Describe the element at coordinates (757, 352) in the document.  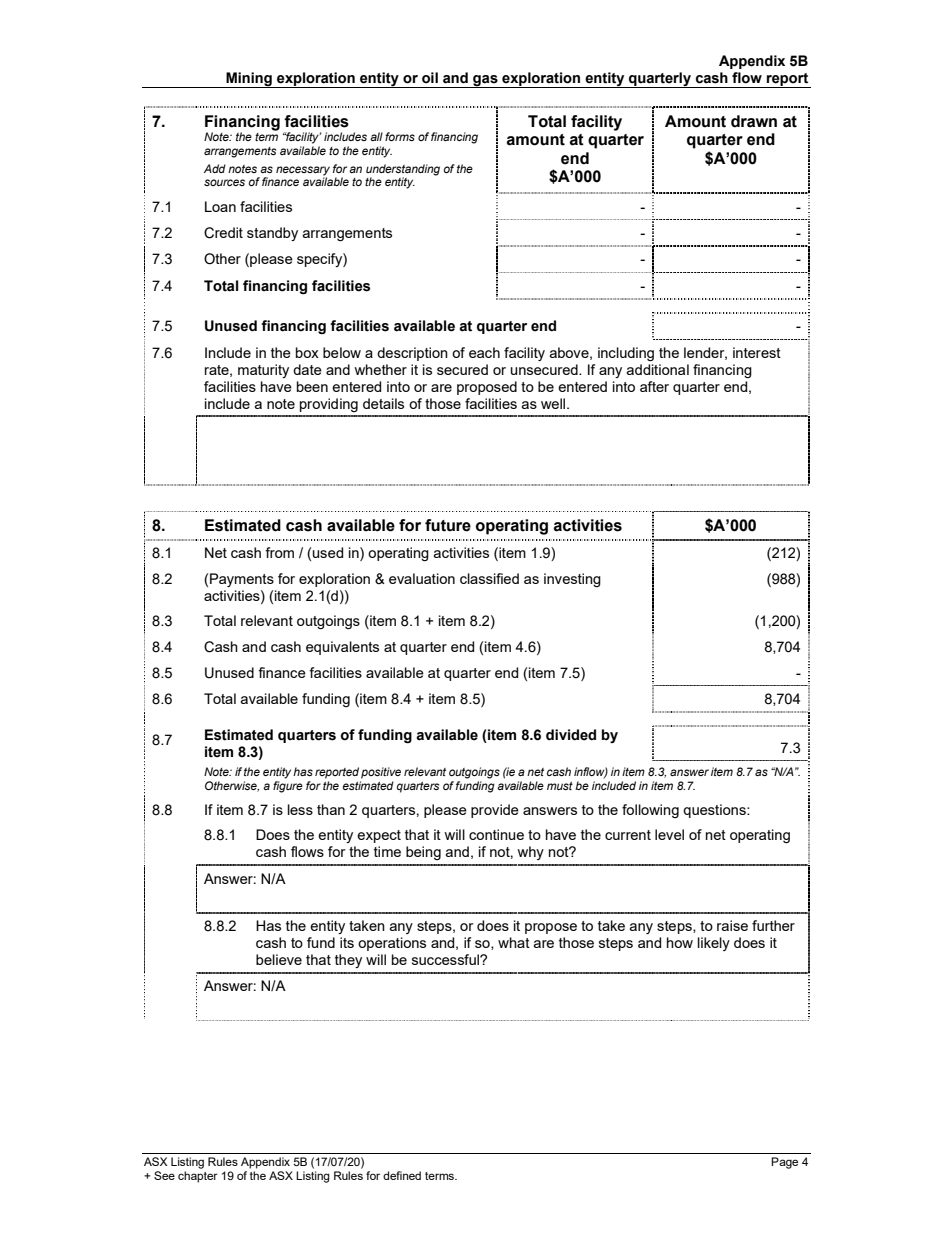
I see `interest` at that location.
